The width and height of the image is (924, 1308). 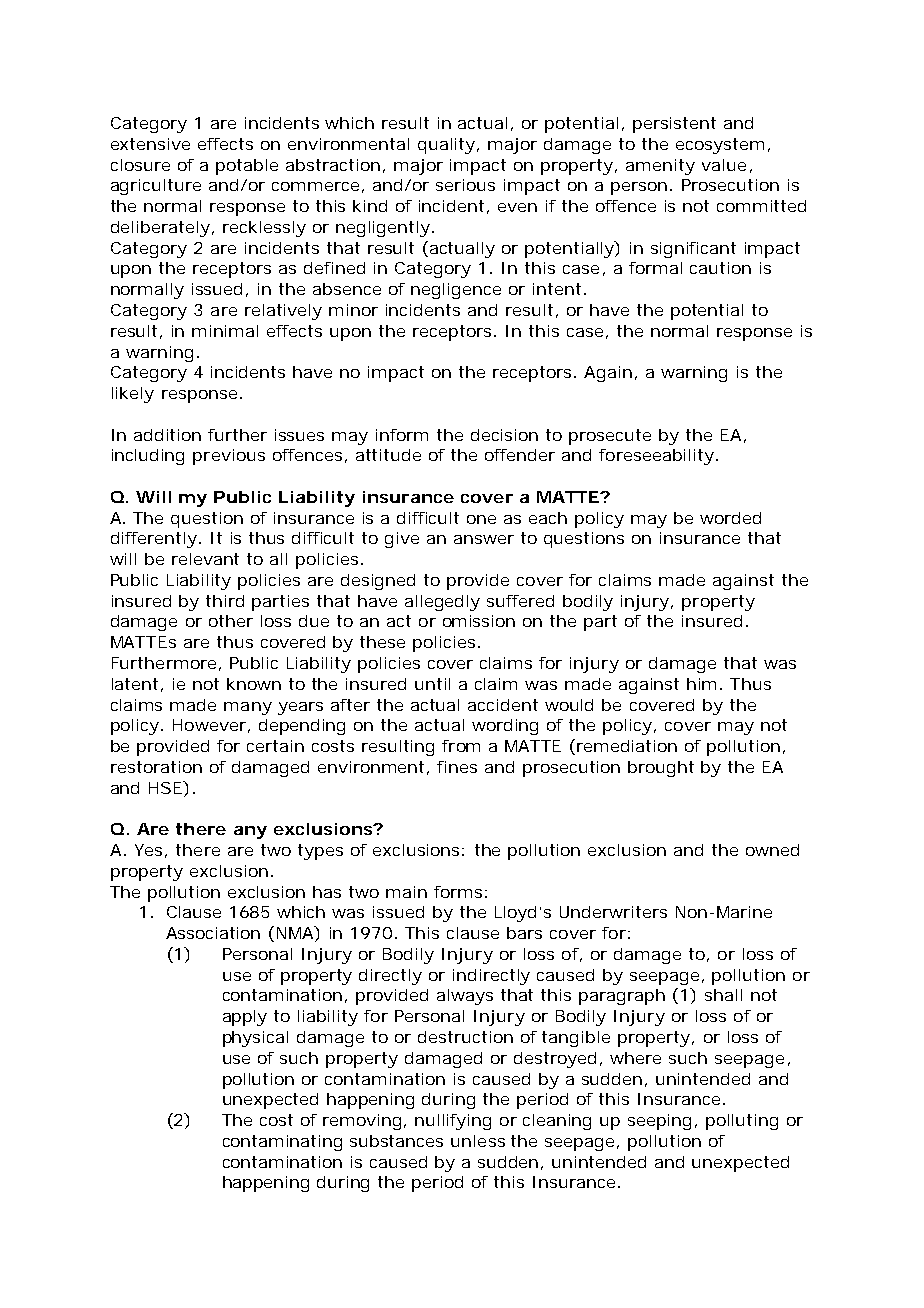 I want to click on foreseeability, so click(x=656, y=457).
